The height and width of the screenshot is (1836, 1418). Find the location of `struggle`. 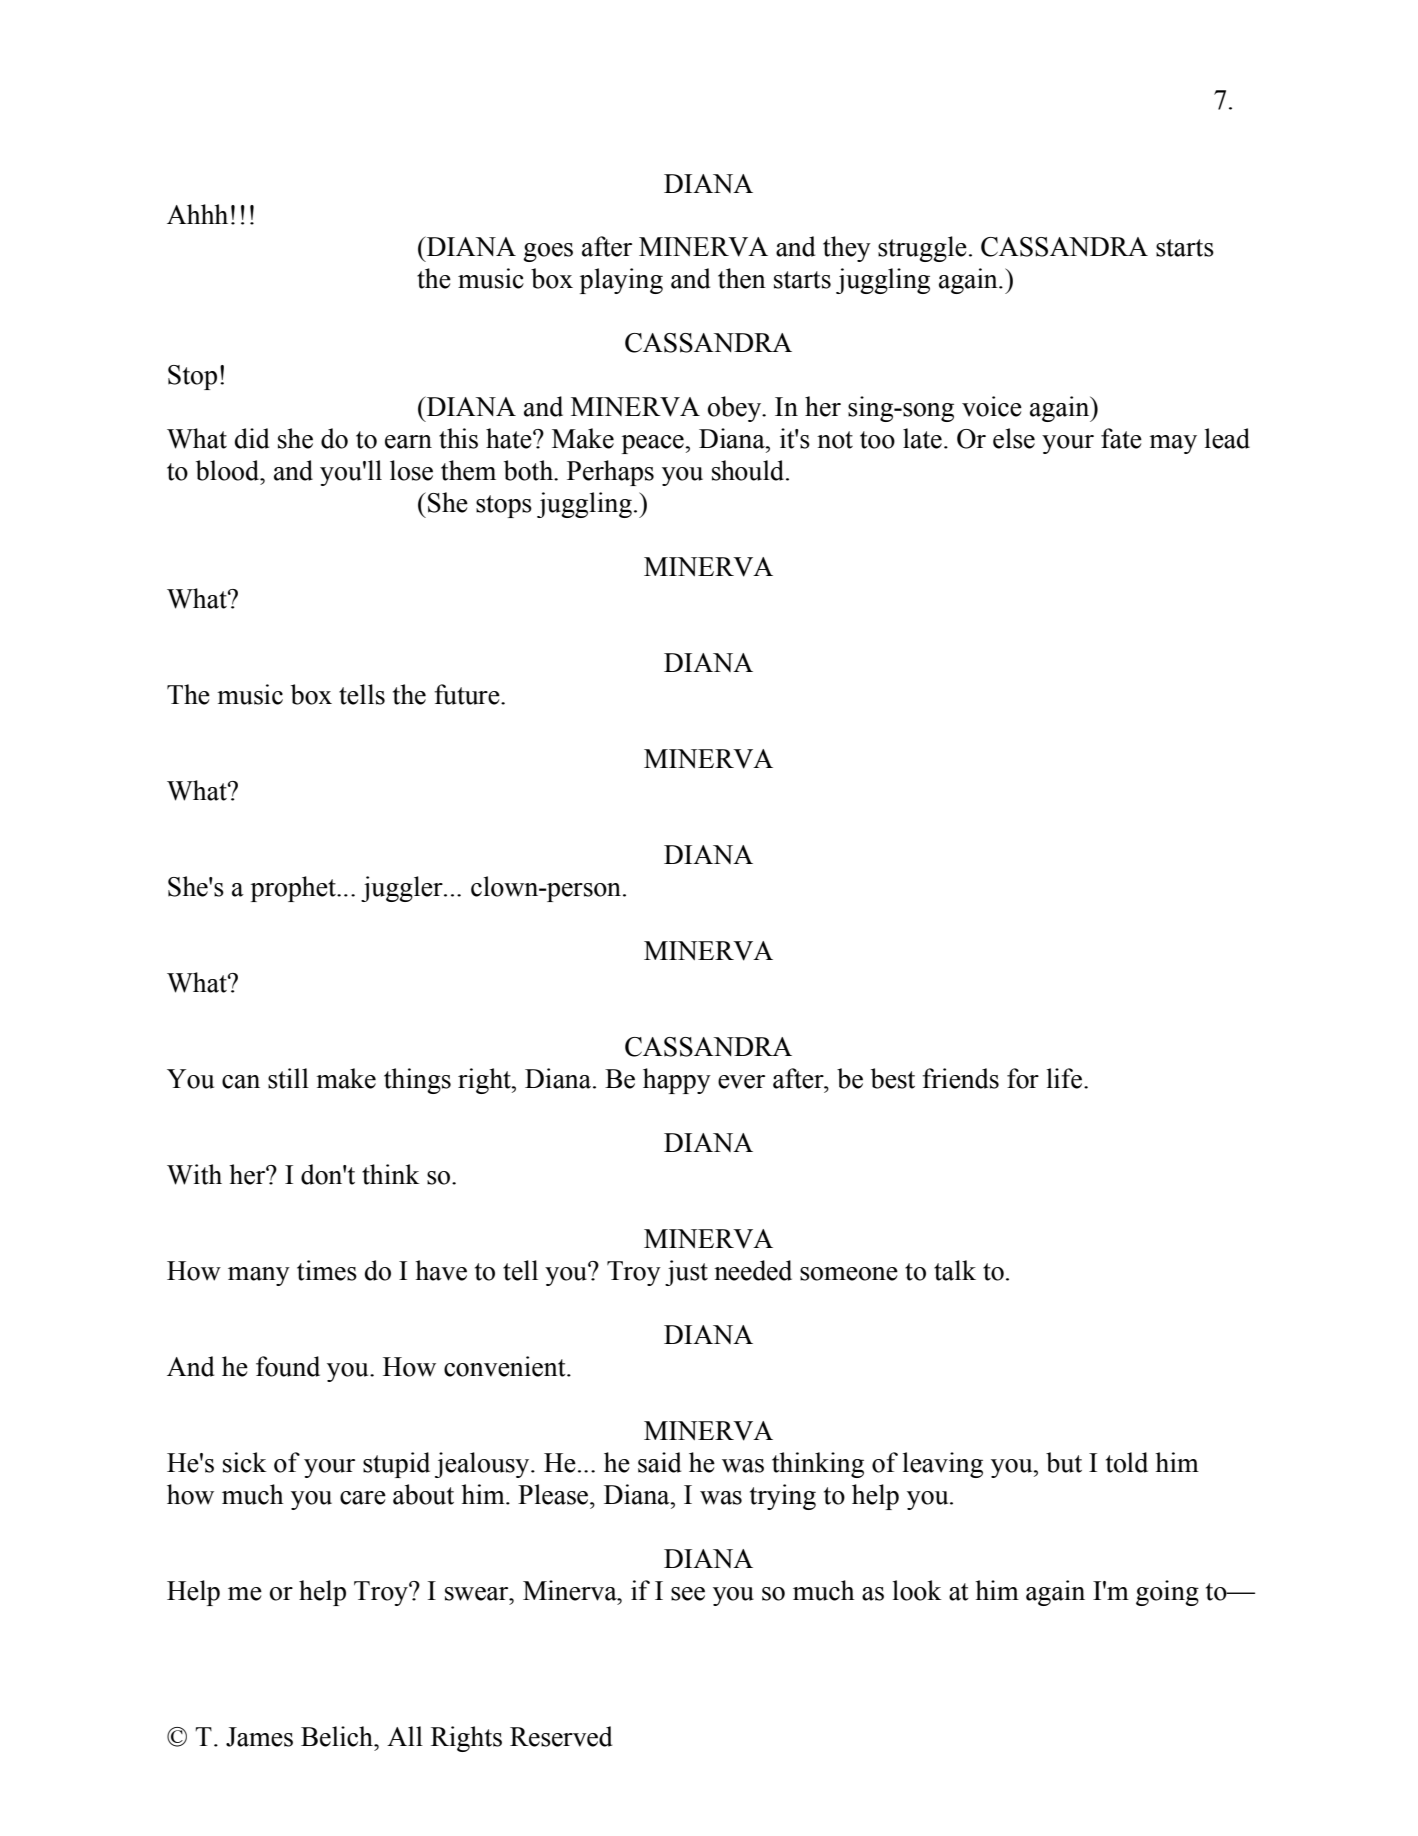

struggle is located at coordinates (922, 249).
